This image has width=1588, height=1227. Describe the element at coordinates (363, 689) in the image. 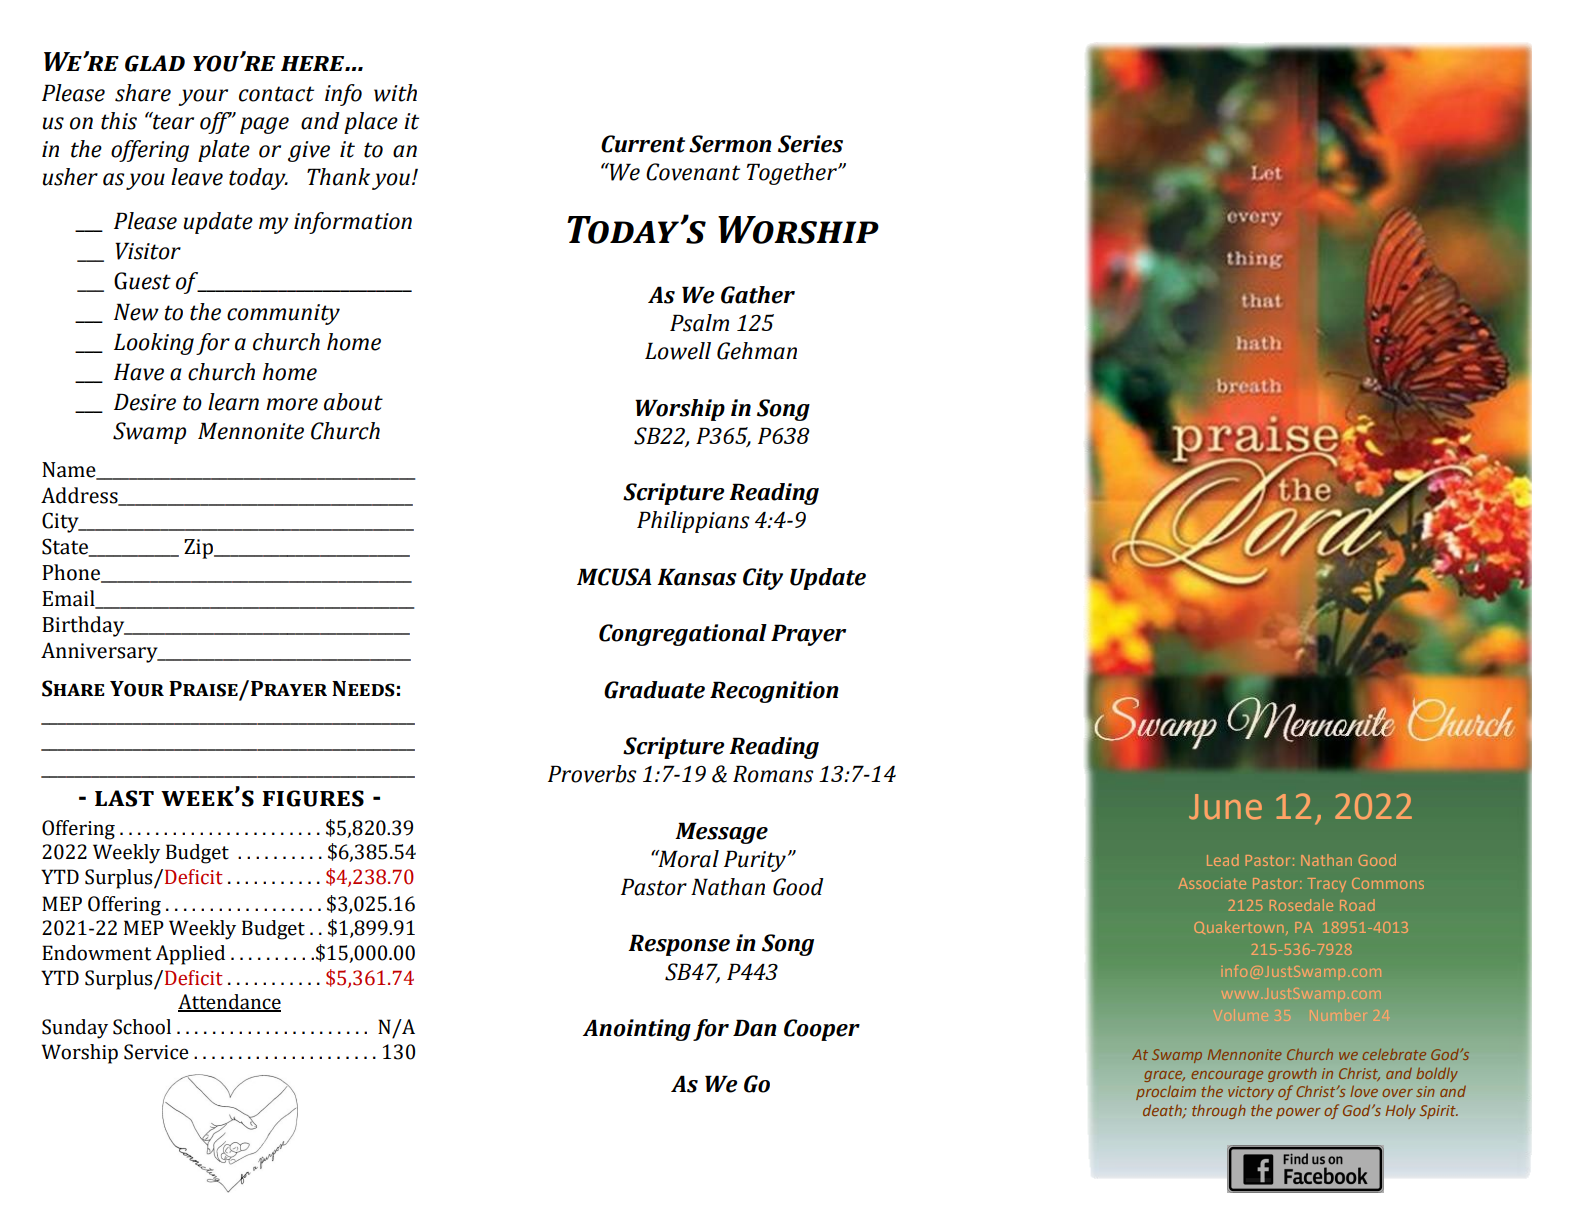

I see `Needs` at that location.
